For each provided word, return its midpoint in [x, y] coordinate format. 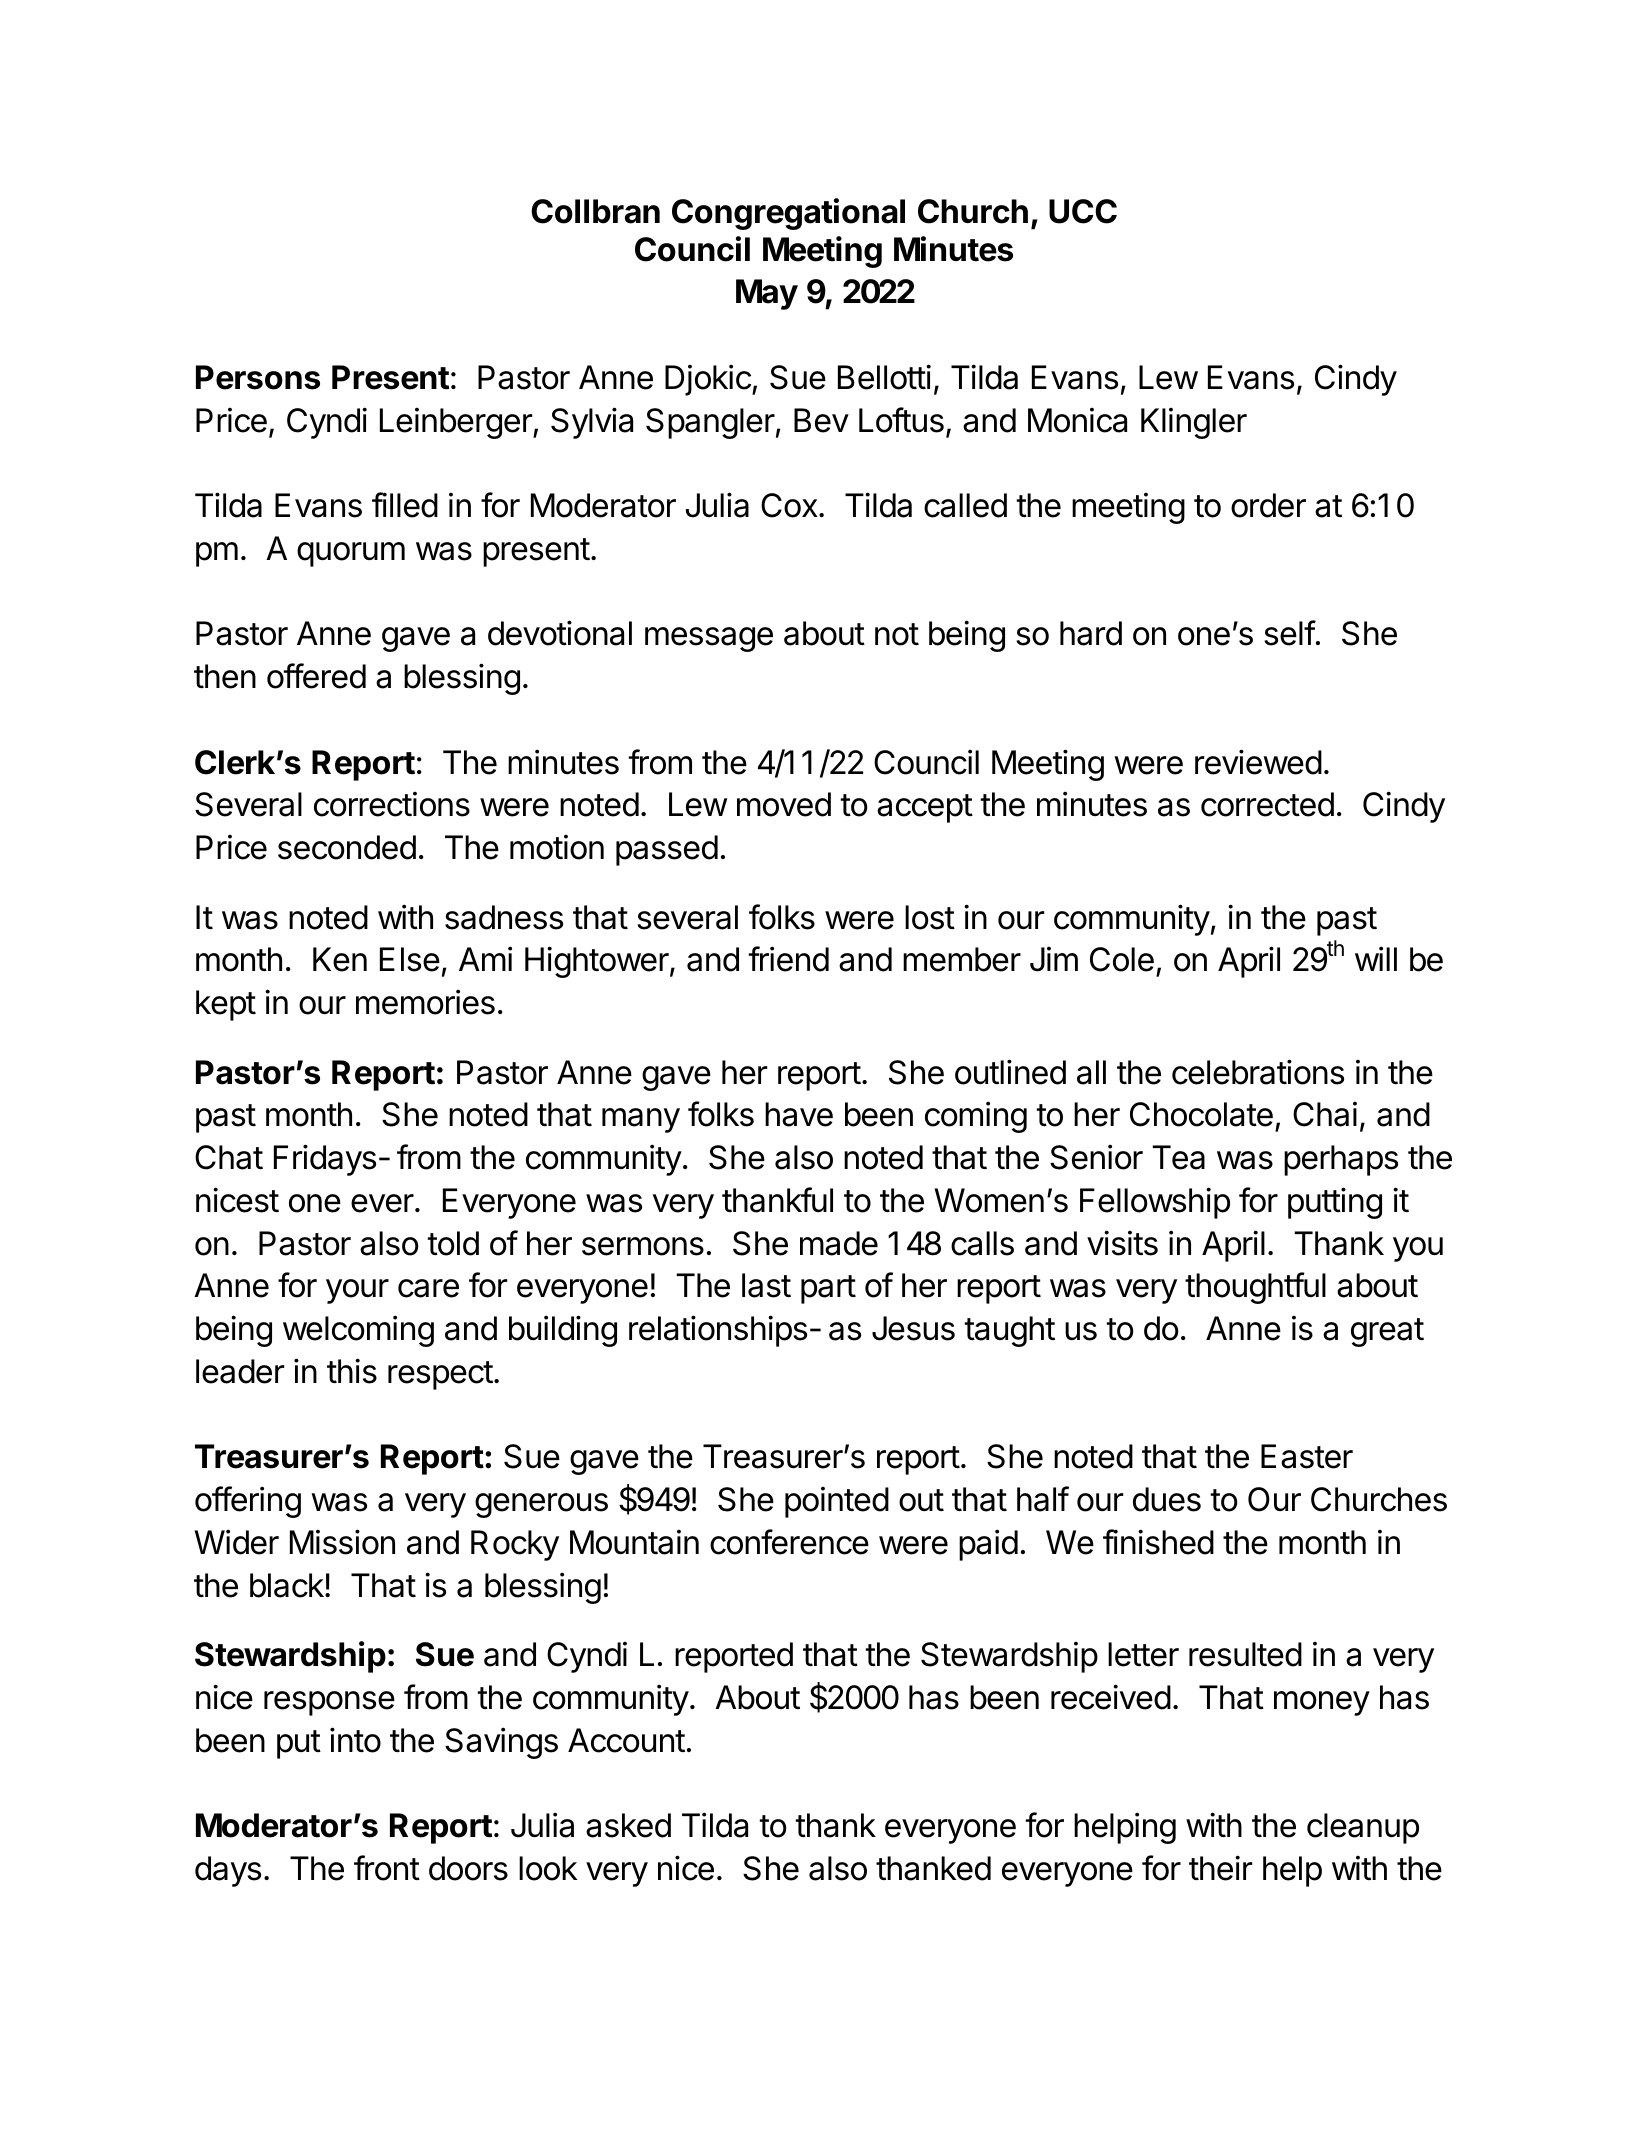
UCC [1083, 211]
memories [425, 1002]
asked [628, 1825]
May [767, 294]
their [1220, 1868]
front [387, 1868]
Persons [258, 377]
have [799, 1114]
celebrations [1258, 1072]
